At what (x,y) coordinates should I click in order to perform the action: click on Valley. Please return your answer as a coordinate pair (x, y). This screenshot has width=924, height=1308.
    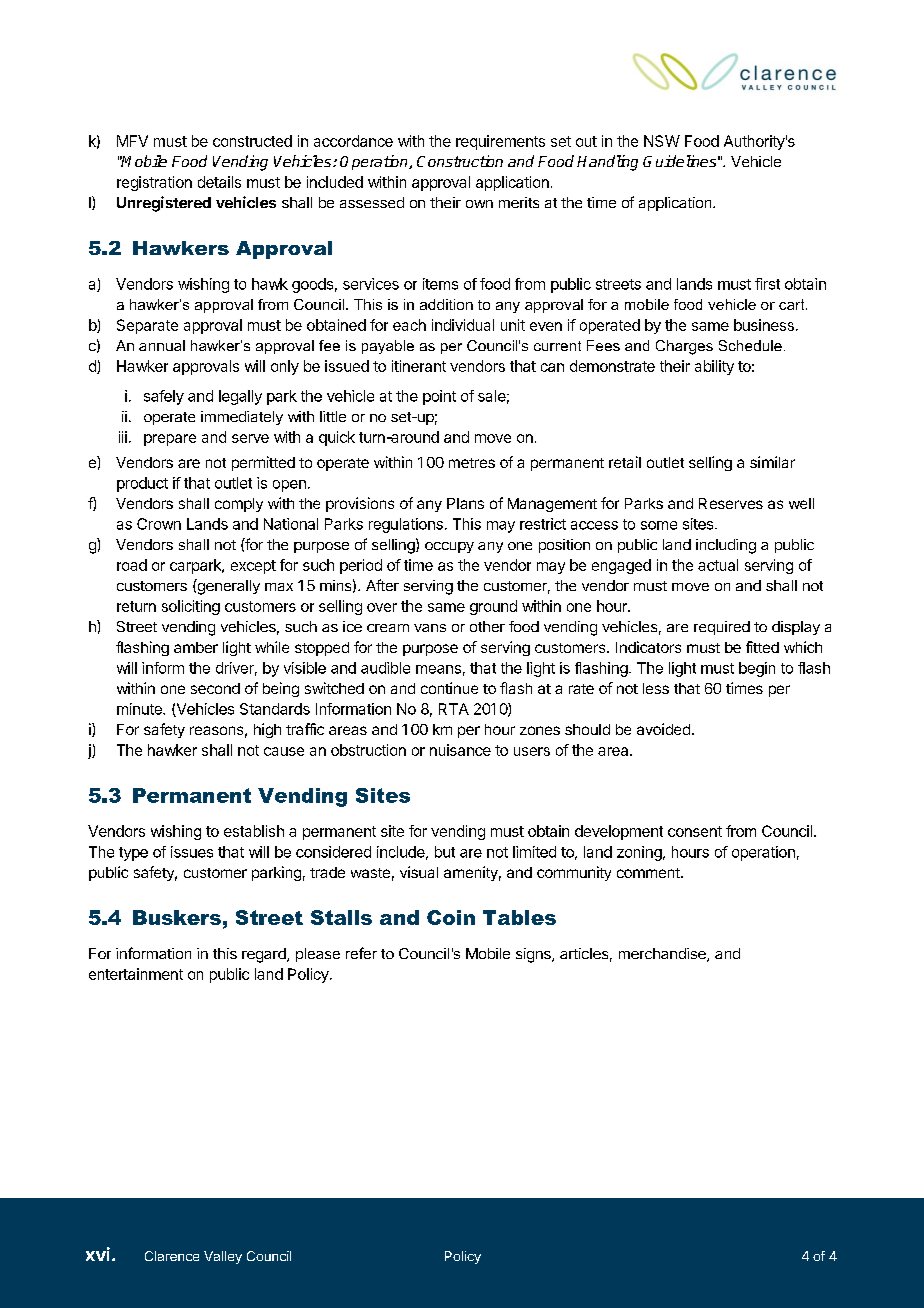
    Looking at the image, I should click on (223, 1257).
